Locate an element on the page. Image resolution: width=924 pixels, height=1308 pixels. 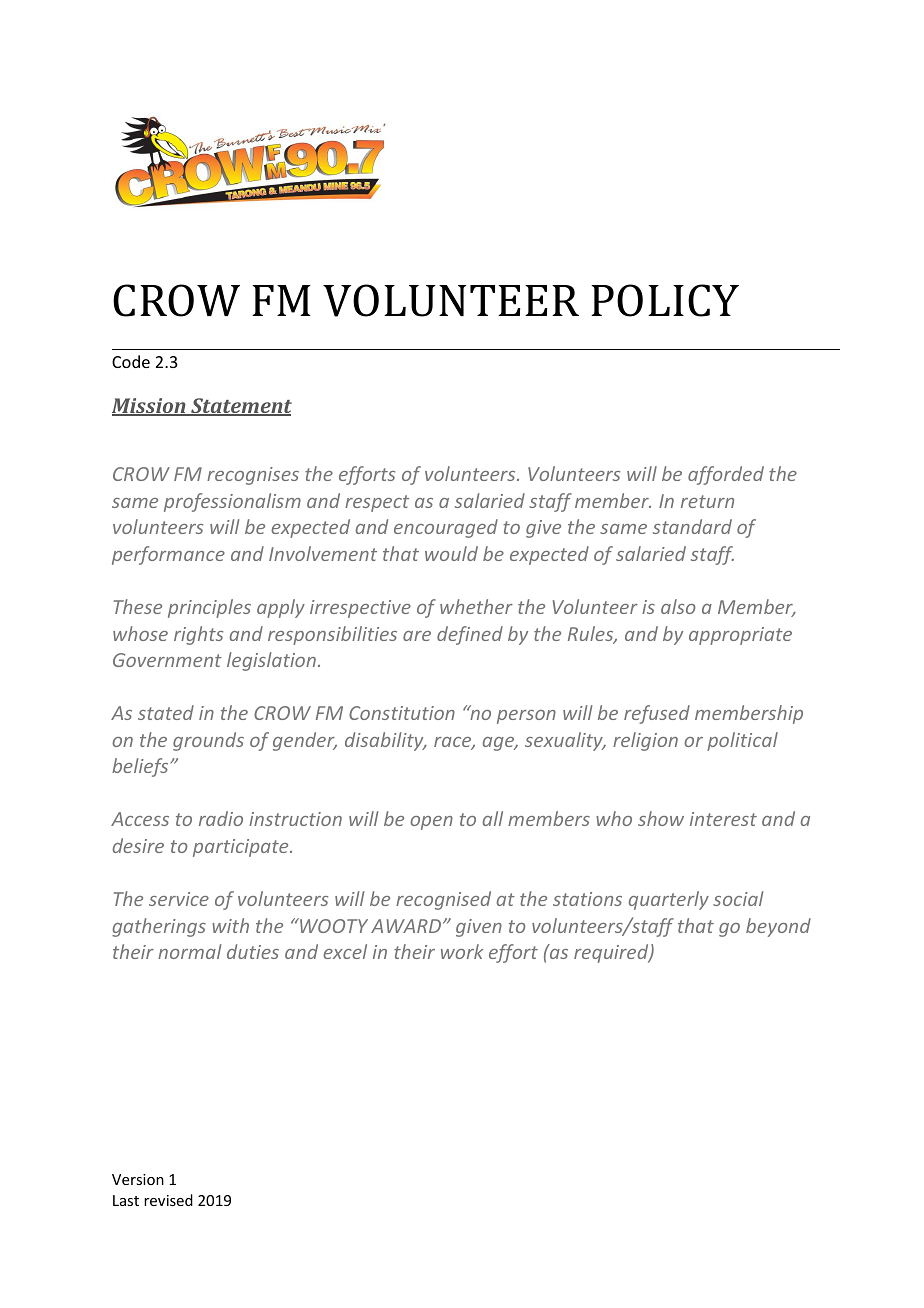
Government is located at coordinates (167, 660).
